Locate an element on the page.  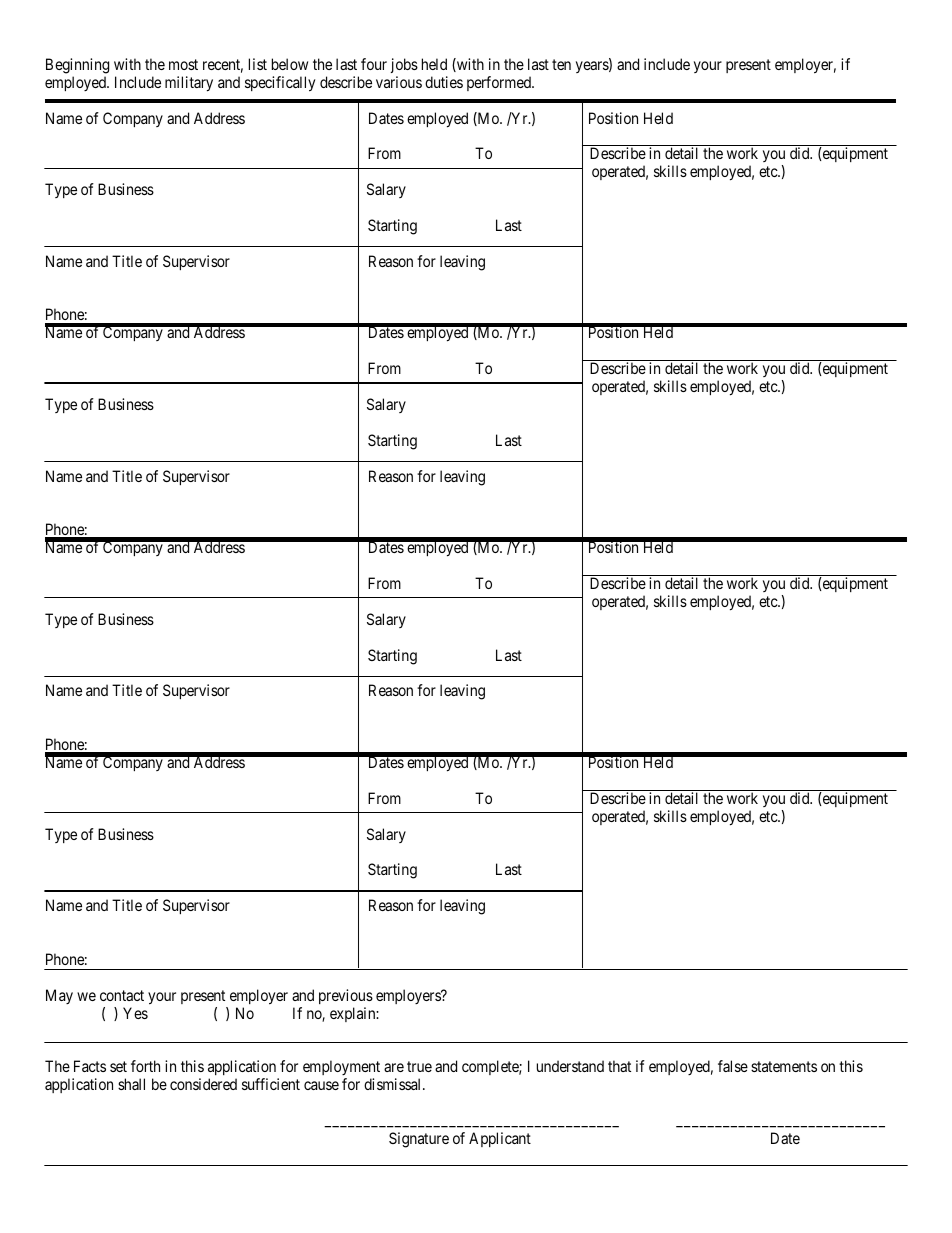
dismissal is located at coordinates (394, 1084).
